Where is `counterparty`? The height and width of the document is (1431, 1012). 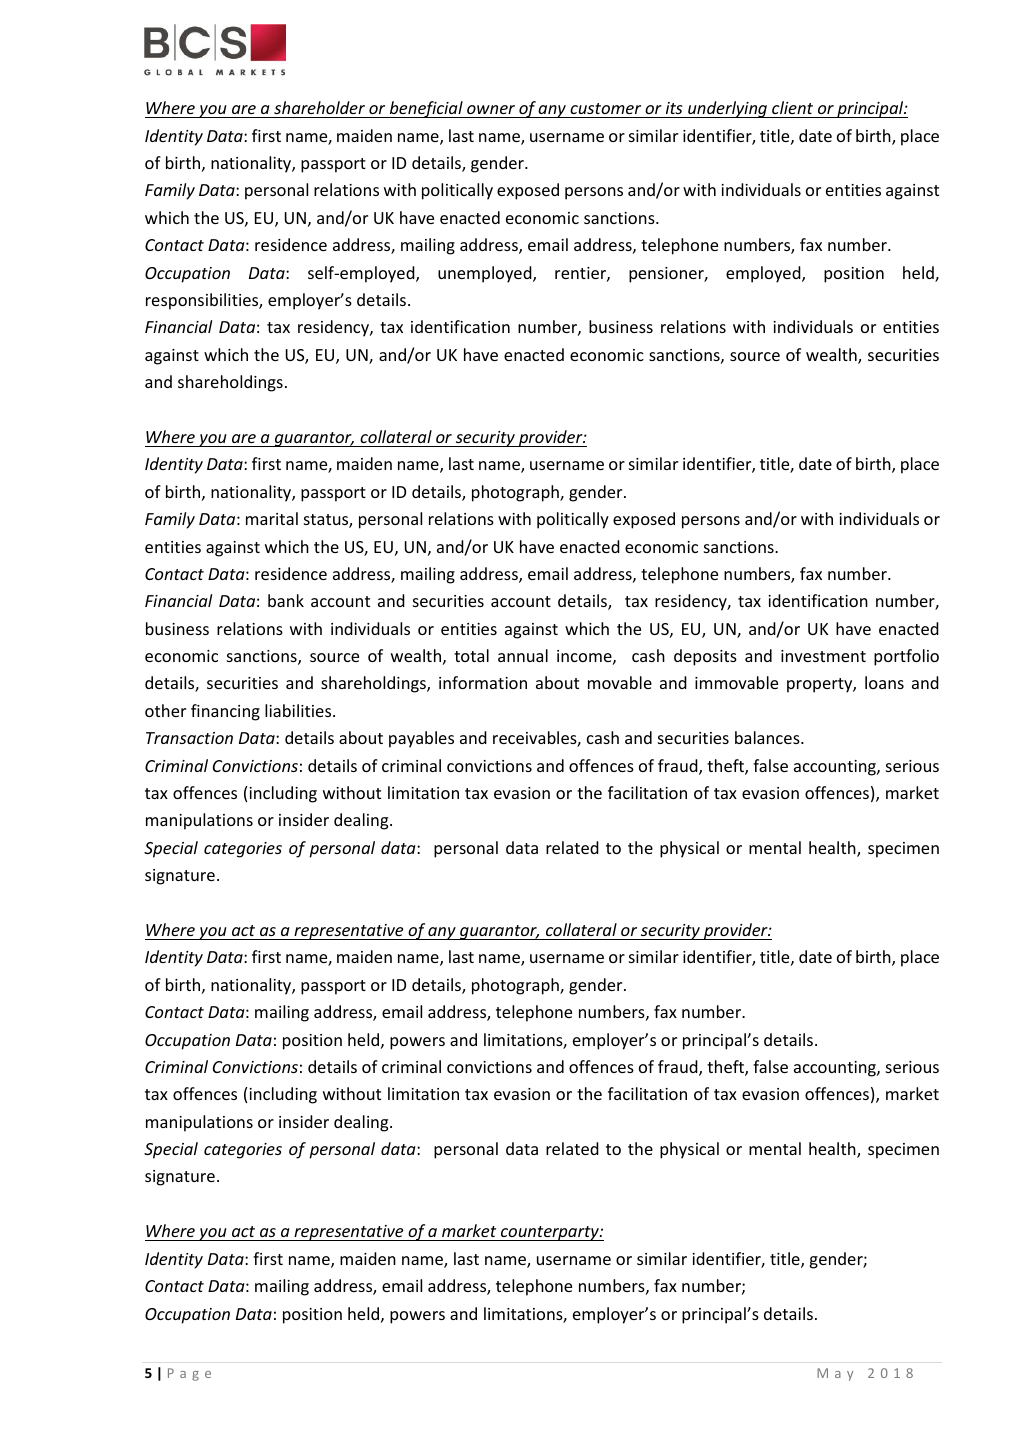
counterparty is located at coordinates (550, 1233).
